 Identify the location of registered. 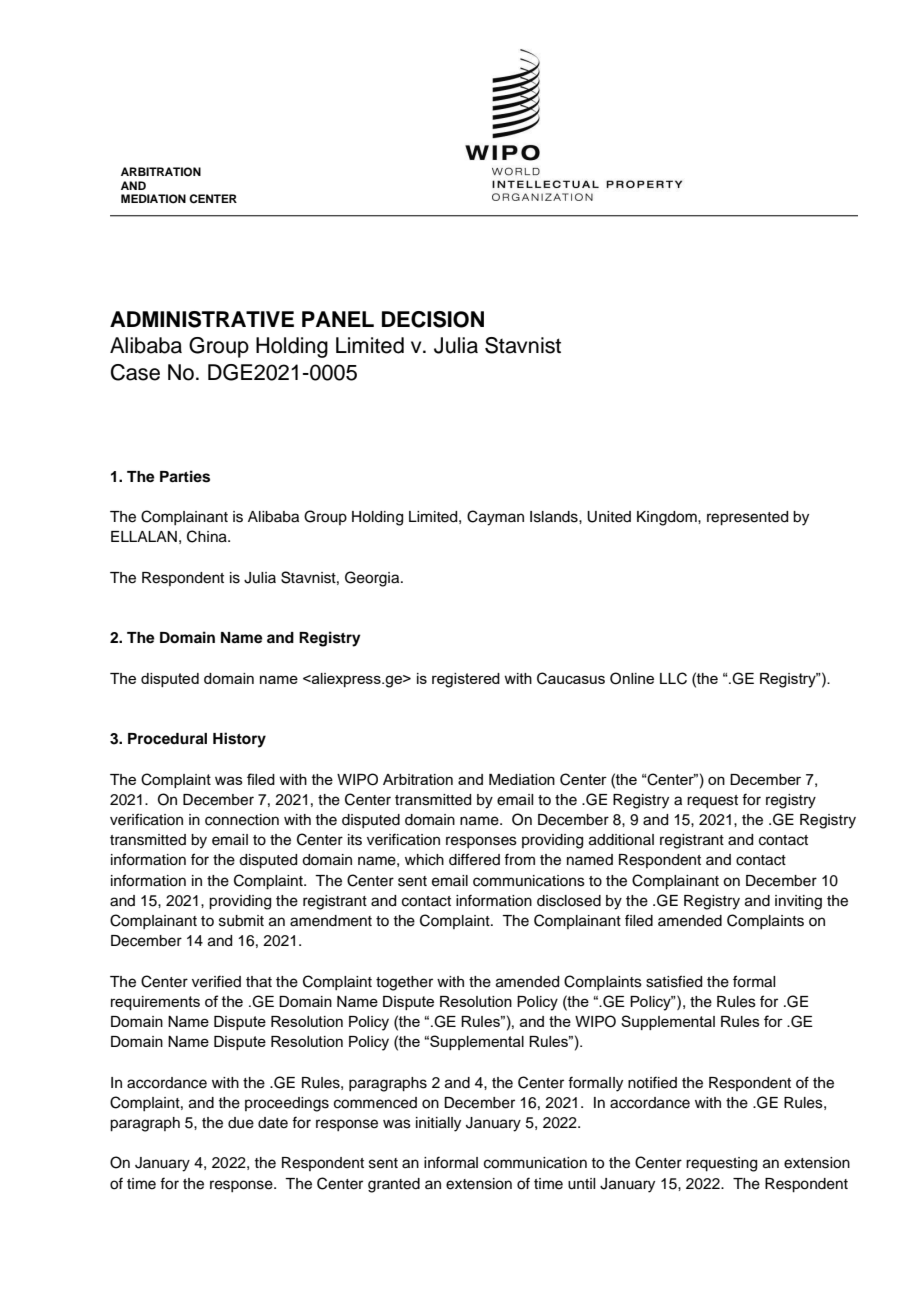
(466, 680).
